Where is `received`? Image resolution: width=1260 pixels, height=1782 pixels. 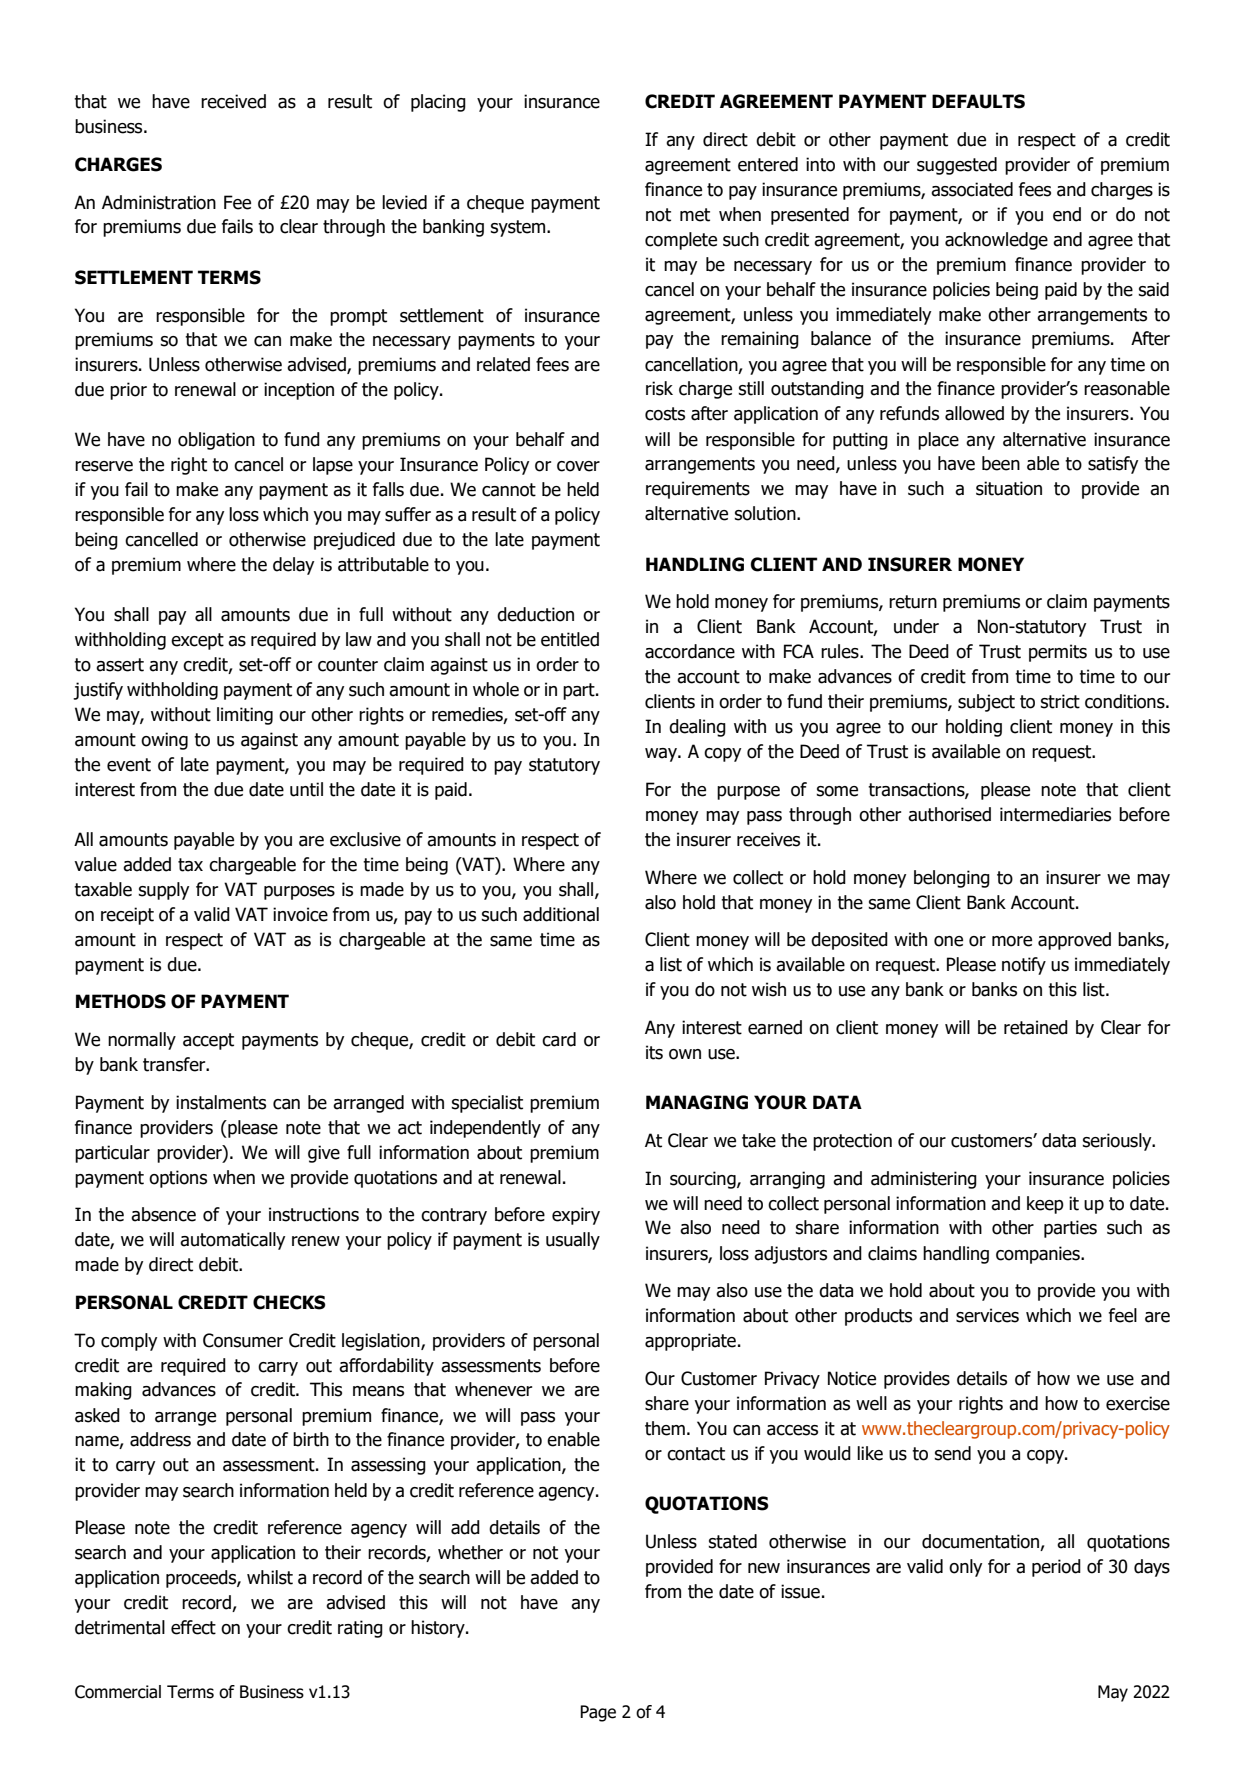 received is located at coordinates (233, 101).
